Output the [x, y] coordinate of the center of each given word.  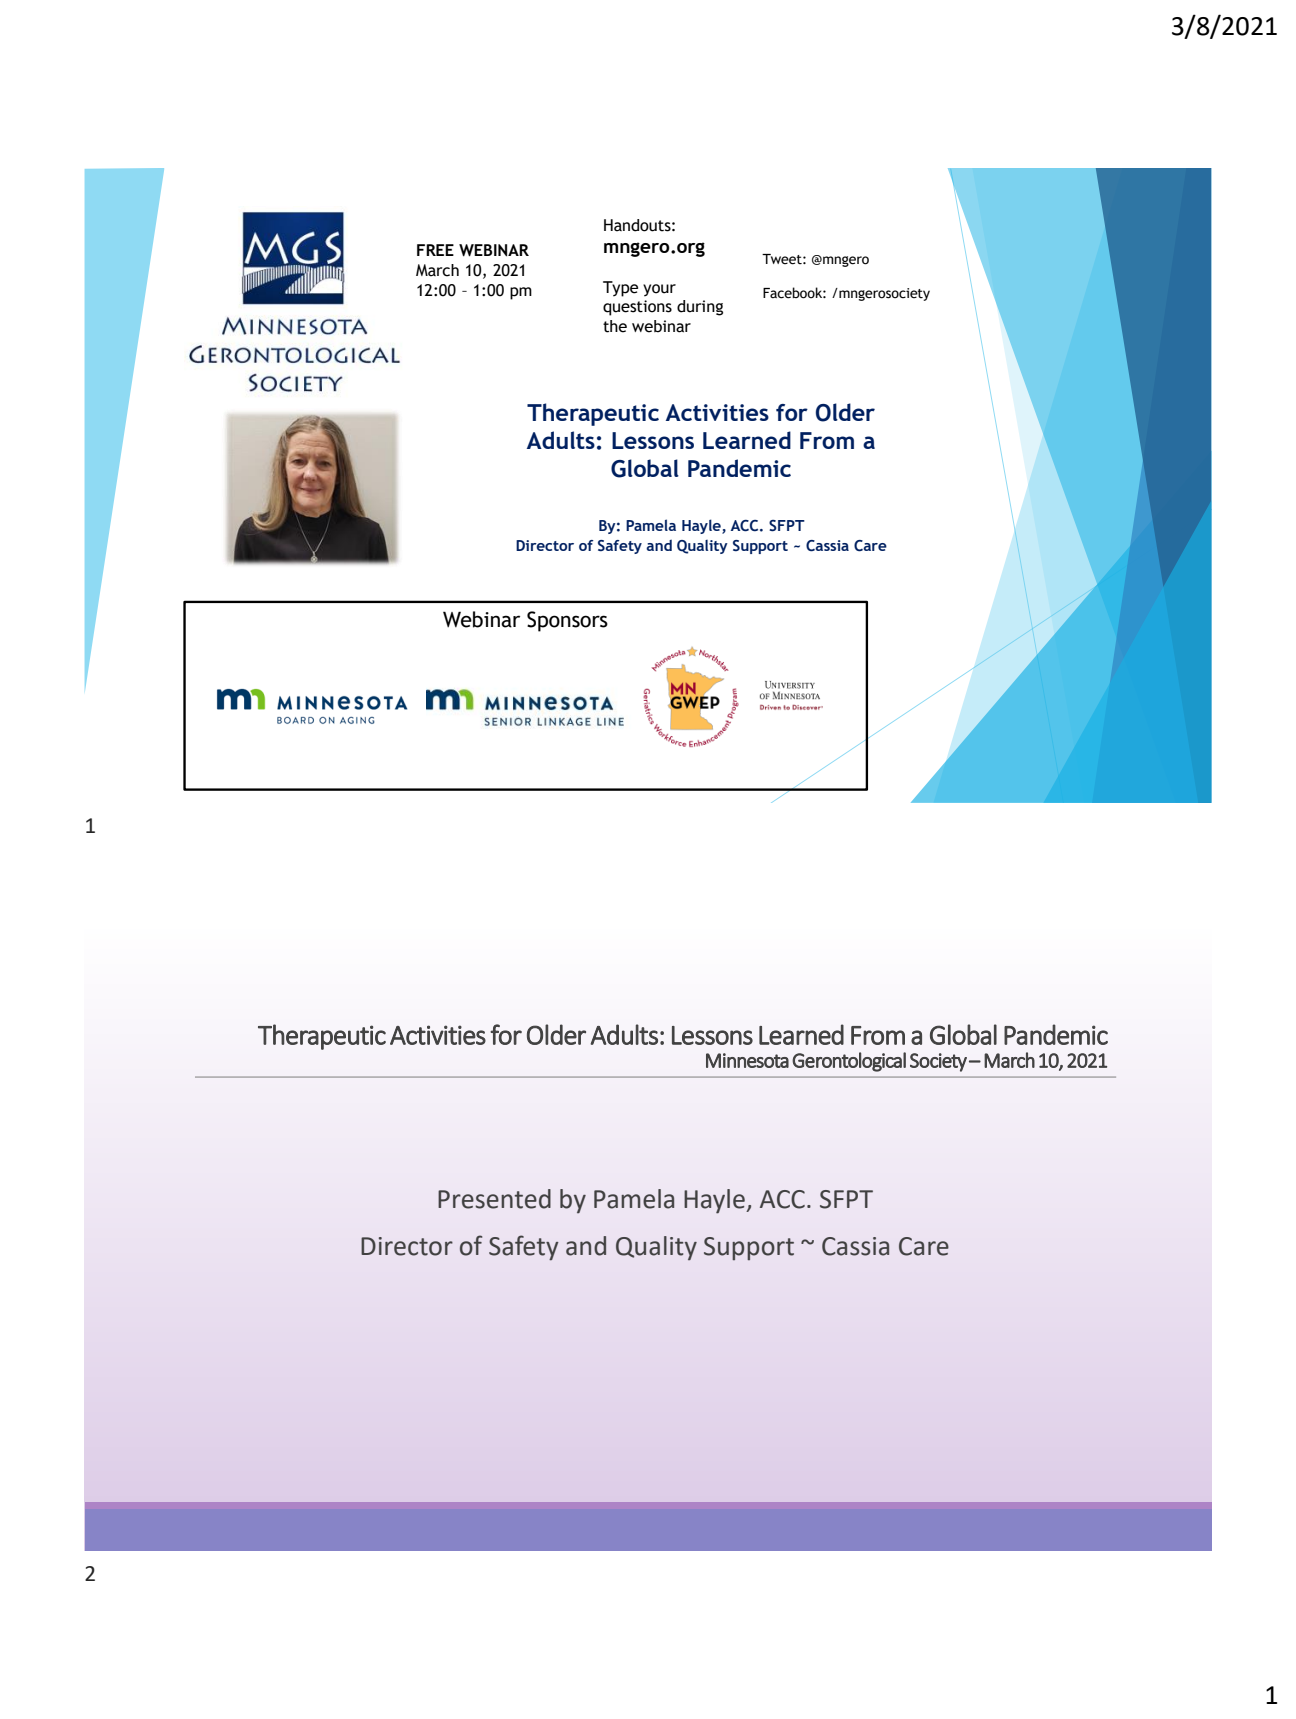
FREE [435, 250]
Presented [494, 1199]
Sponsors [567, 621]
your [659, 290]
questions [637, 308]
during [700, 308]
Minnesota [747, 1060]
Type [620, 289]
